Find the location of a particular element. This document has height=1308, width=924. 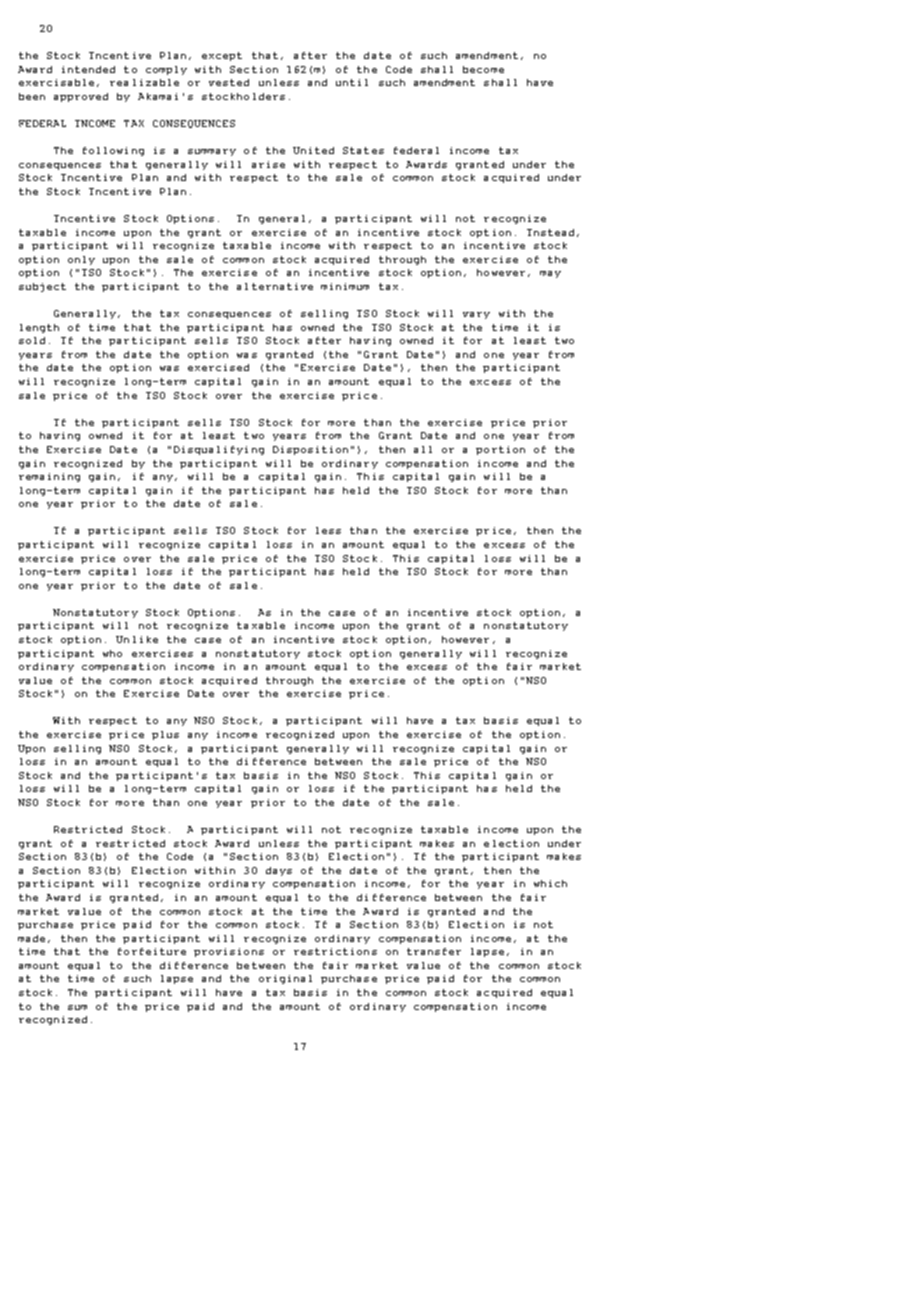

alternative is located at coordinates (275, 286).
